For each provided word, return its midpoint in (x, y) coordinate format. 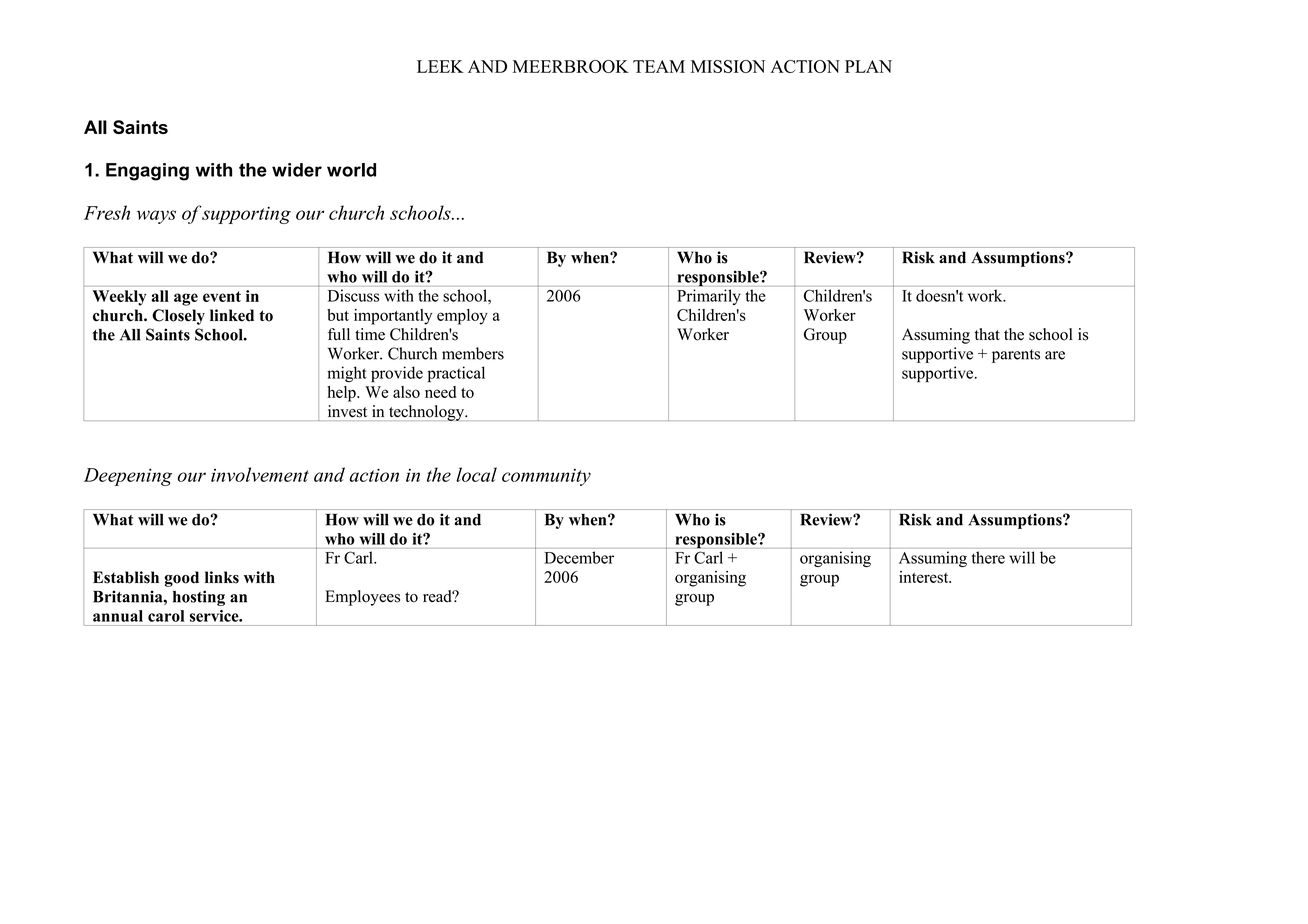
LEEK (440, 66)
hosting (199, 598)
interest (925, 577)
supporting (246, 215)
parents (1016, 356)
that (987, 334)
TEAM (659, 66)
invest (347, 411)
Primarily (709, 297)
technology (427, 413)
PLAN (868, 66)
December (579, 557)
